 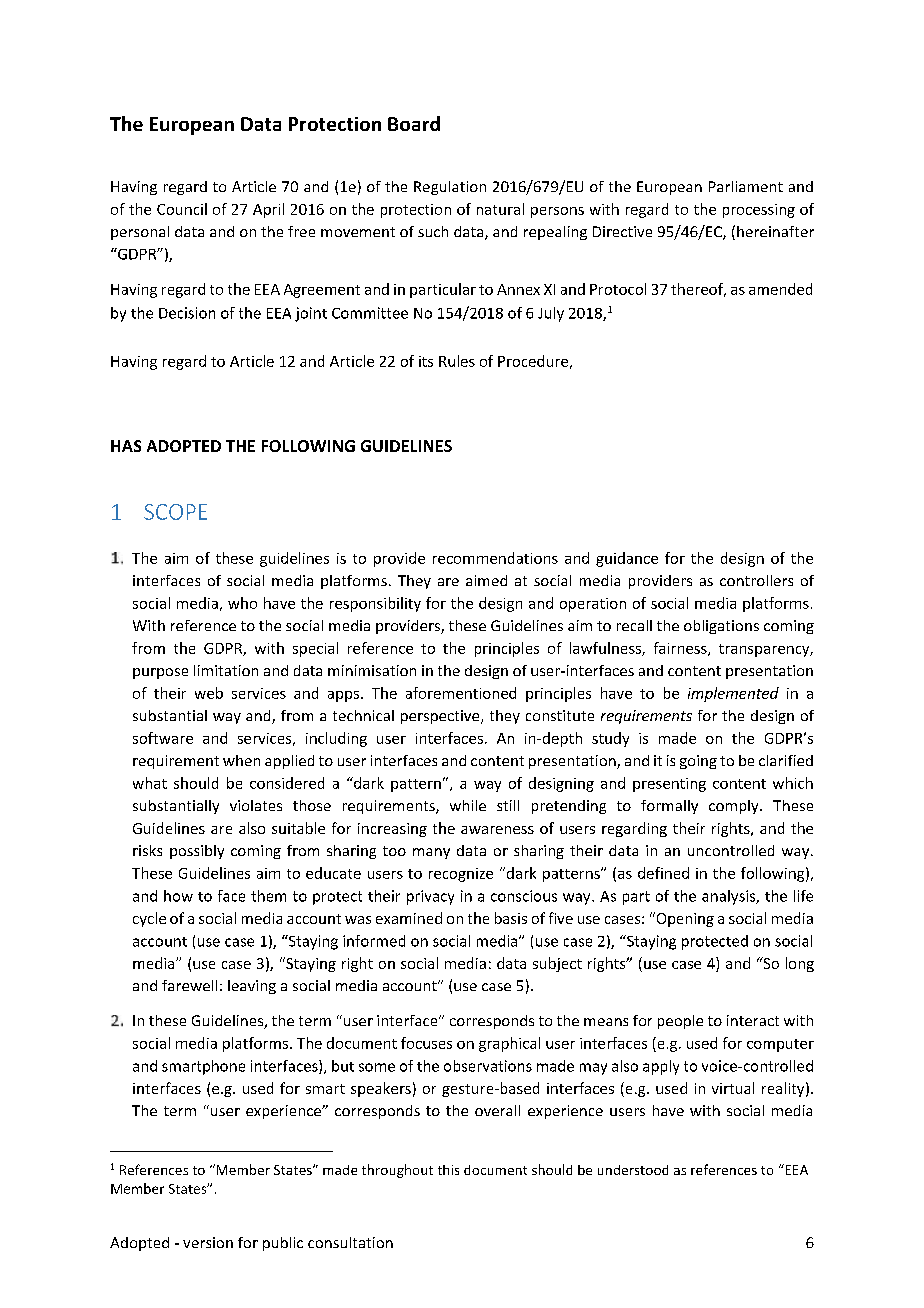 I want to click on Parliament, so click(x=746, y=186).
